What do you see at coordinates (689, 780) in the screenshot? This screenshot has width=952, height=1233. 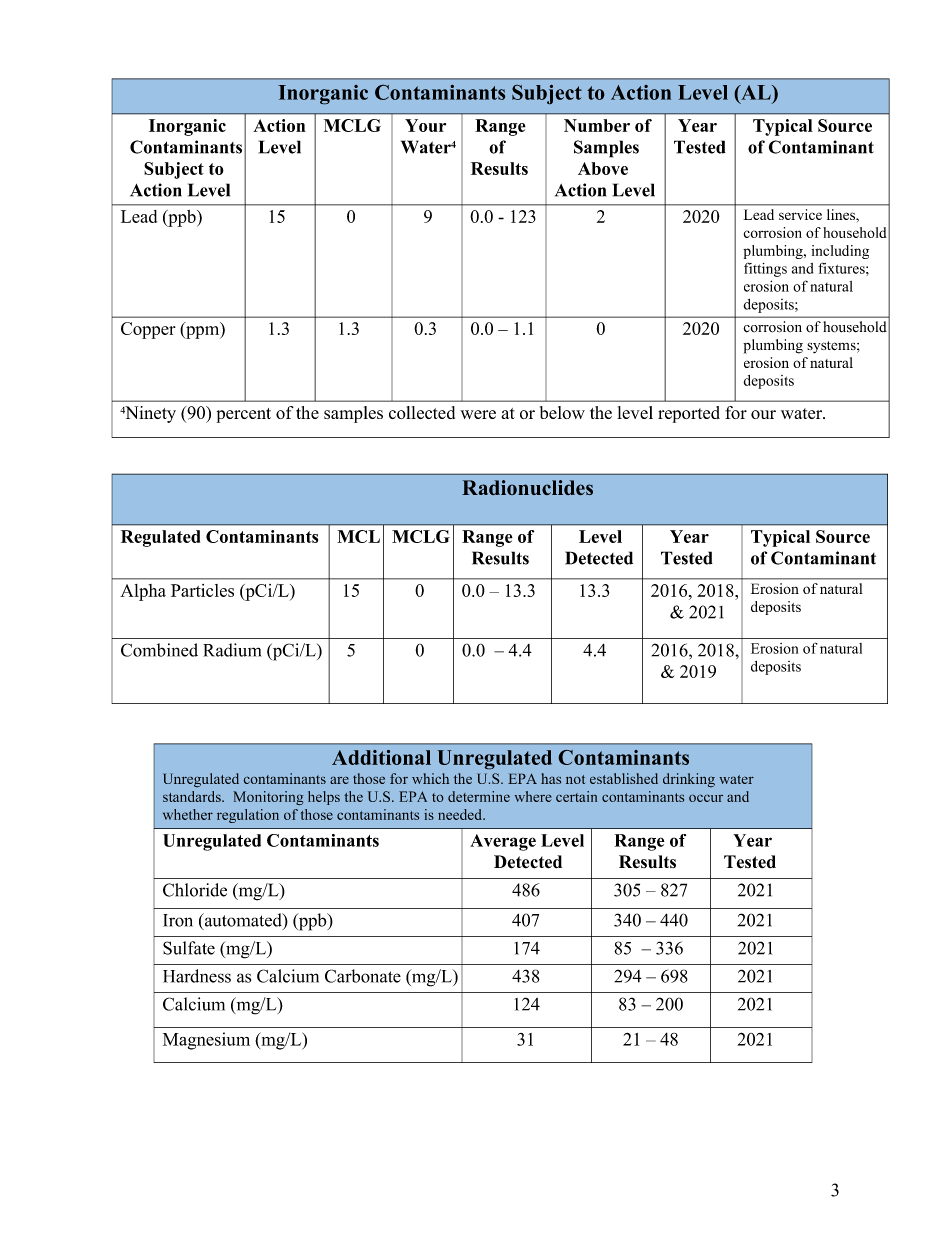 I see `drinking` at bounding box center [689, 780].
